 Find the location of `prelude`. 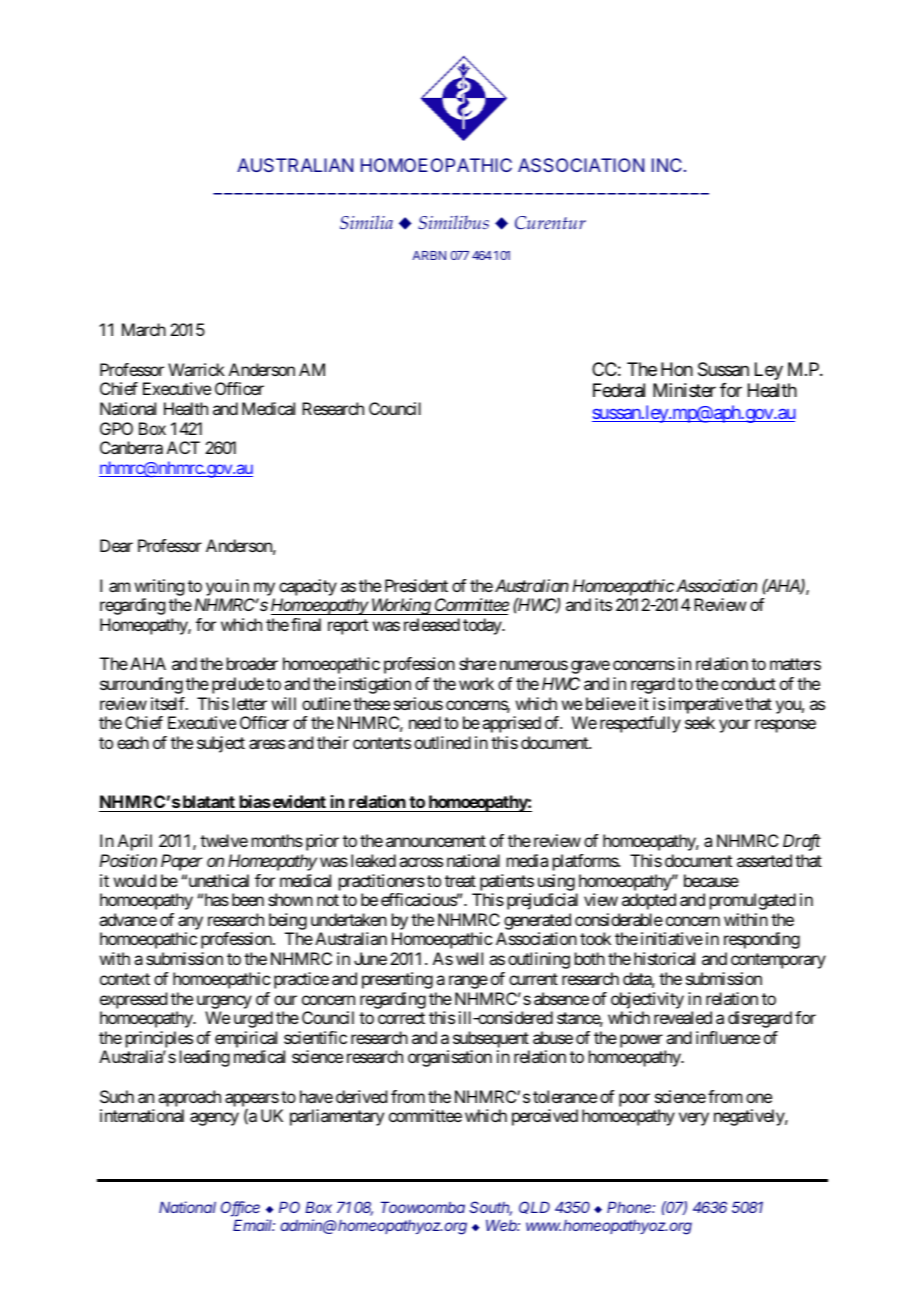

prelude is located at coordinates (238, 685).
